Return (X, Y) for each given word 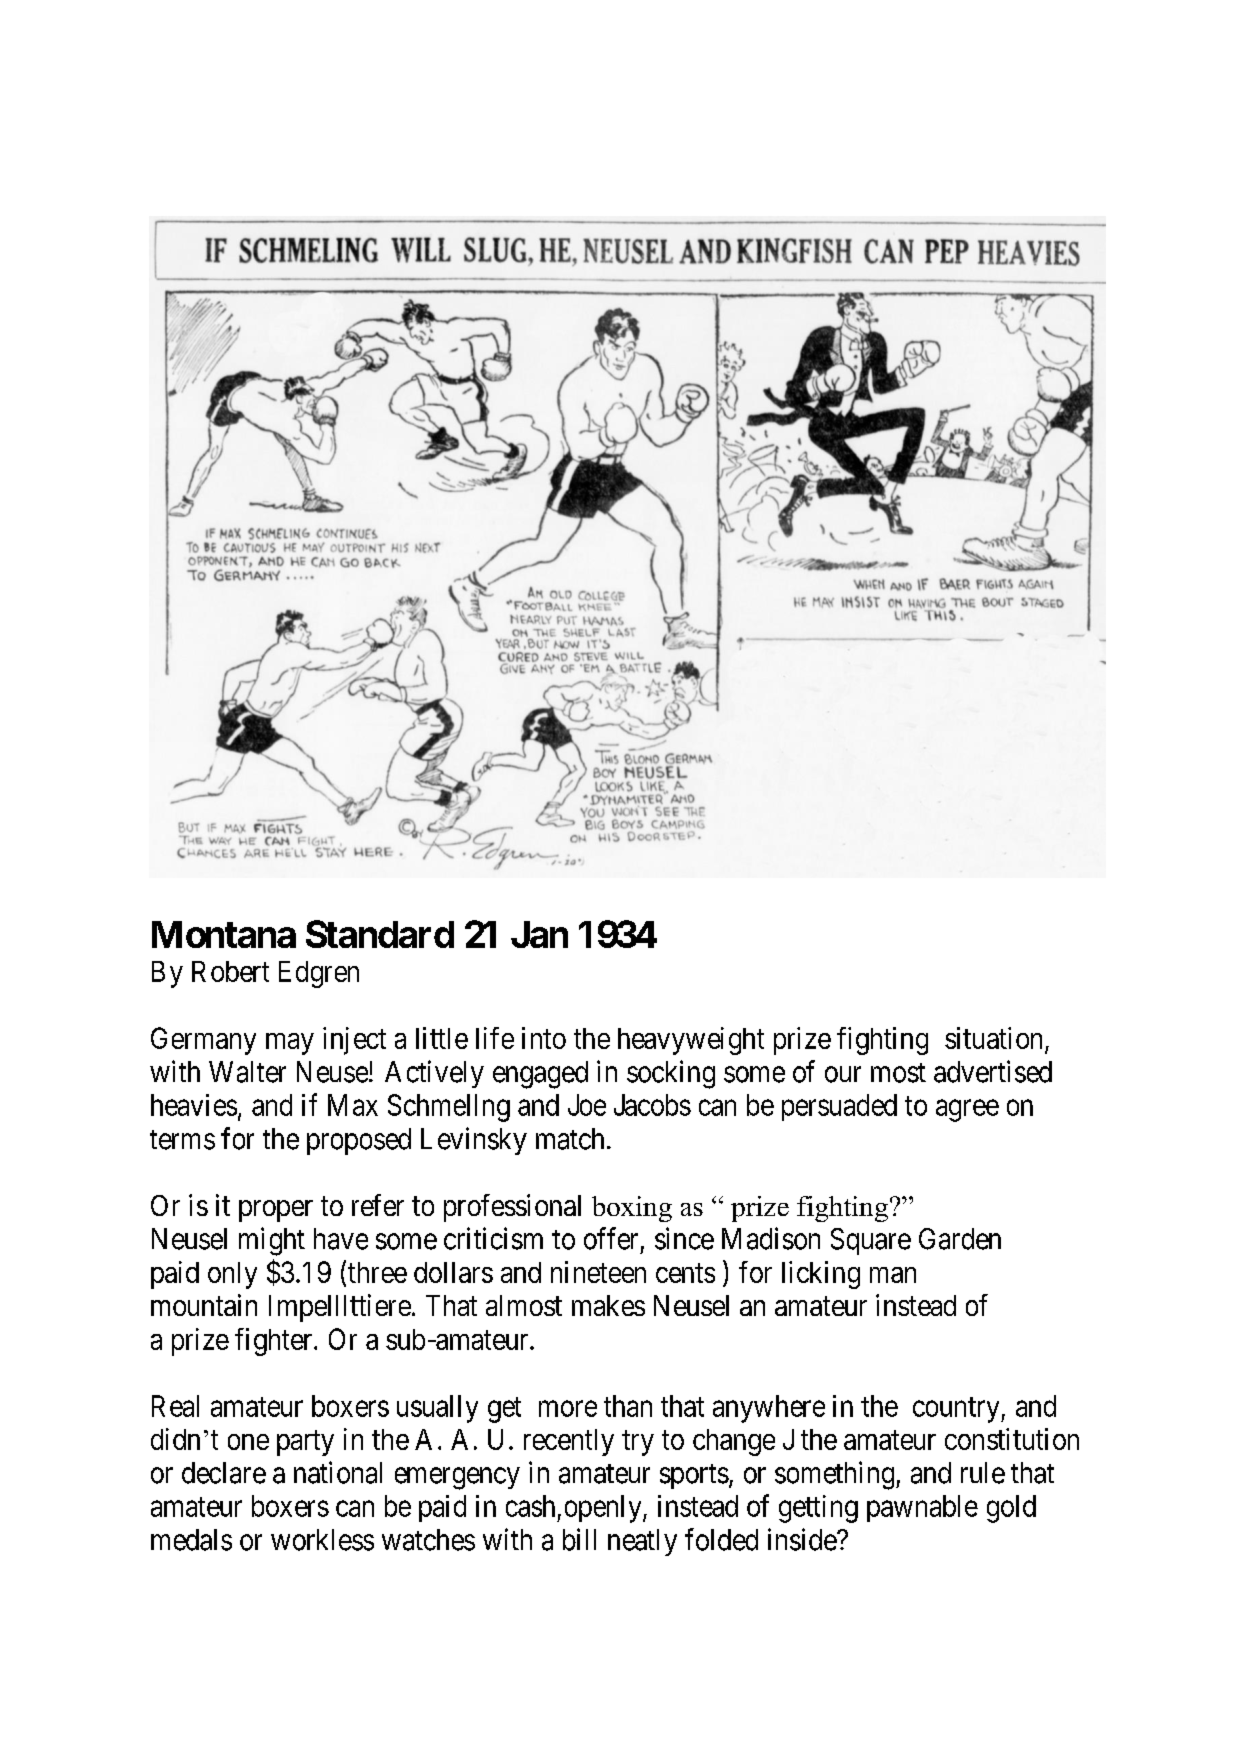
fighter (275, 1342)
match (570, 1139)
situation (993, 1038)
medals (191, 1540)
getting (818, 1509)
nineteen (598, 1272)
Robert (230, 971)
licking (821, 1275)
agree (967, 1111)
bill (579, 1539)
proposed (359, 1141)
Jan (539, 934)
